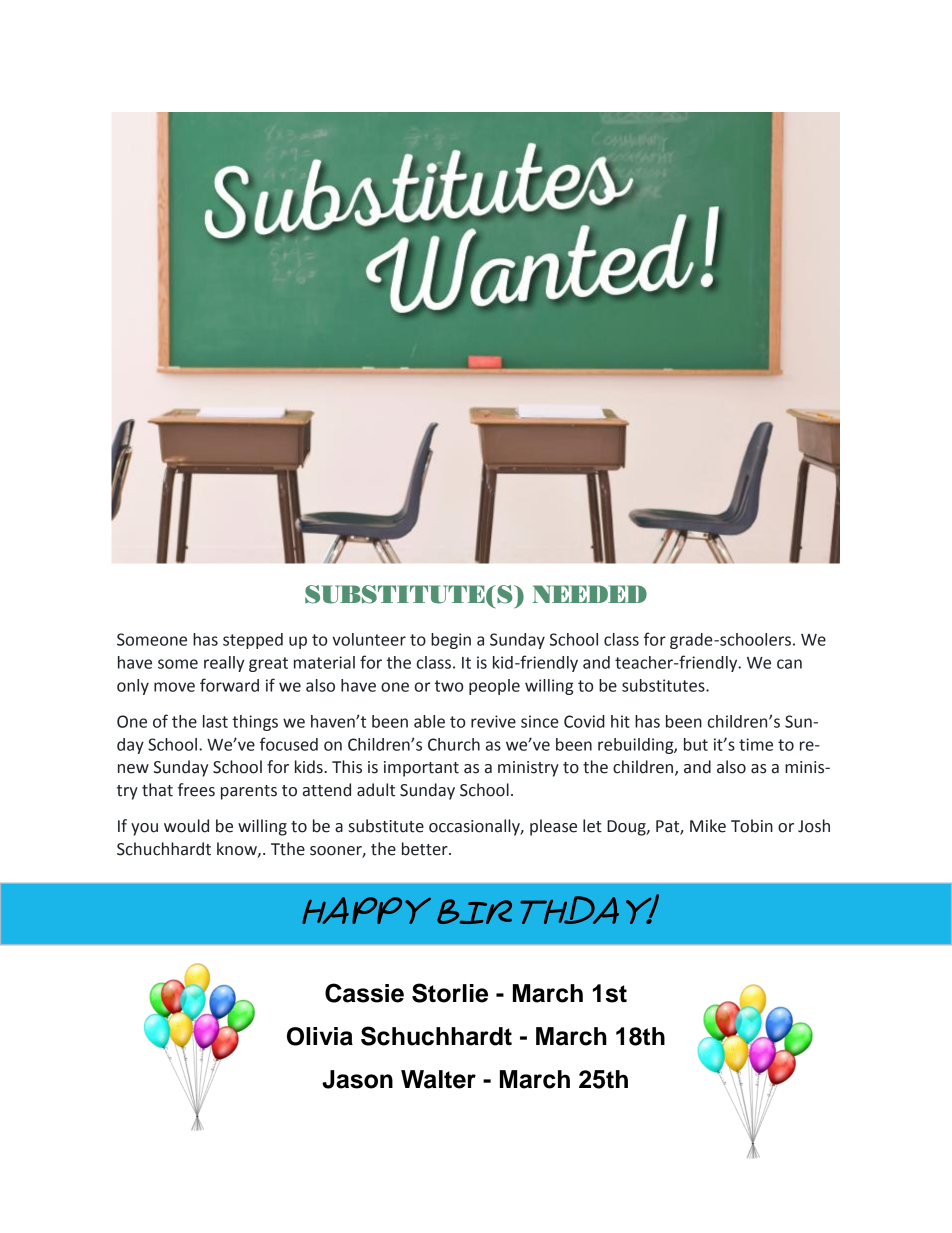  Describe the element at coordinates (752, 826) in the screenshot. I see `Tobin` at that location.
